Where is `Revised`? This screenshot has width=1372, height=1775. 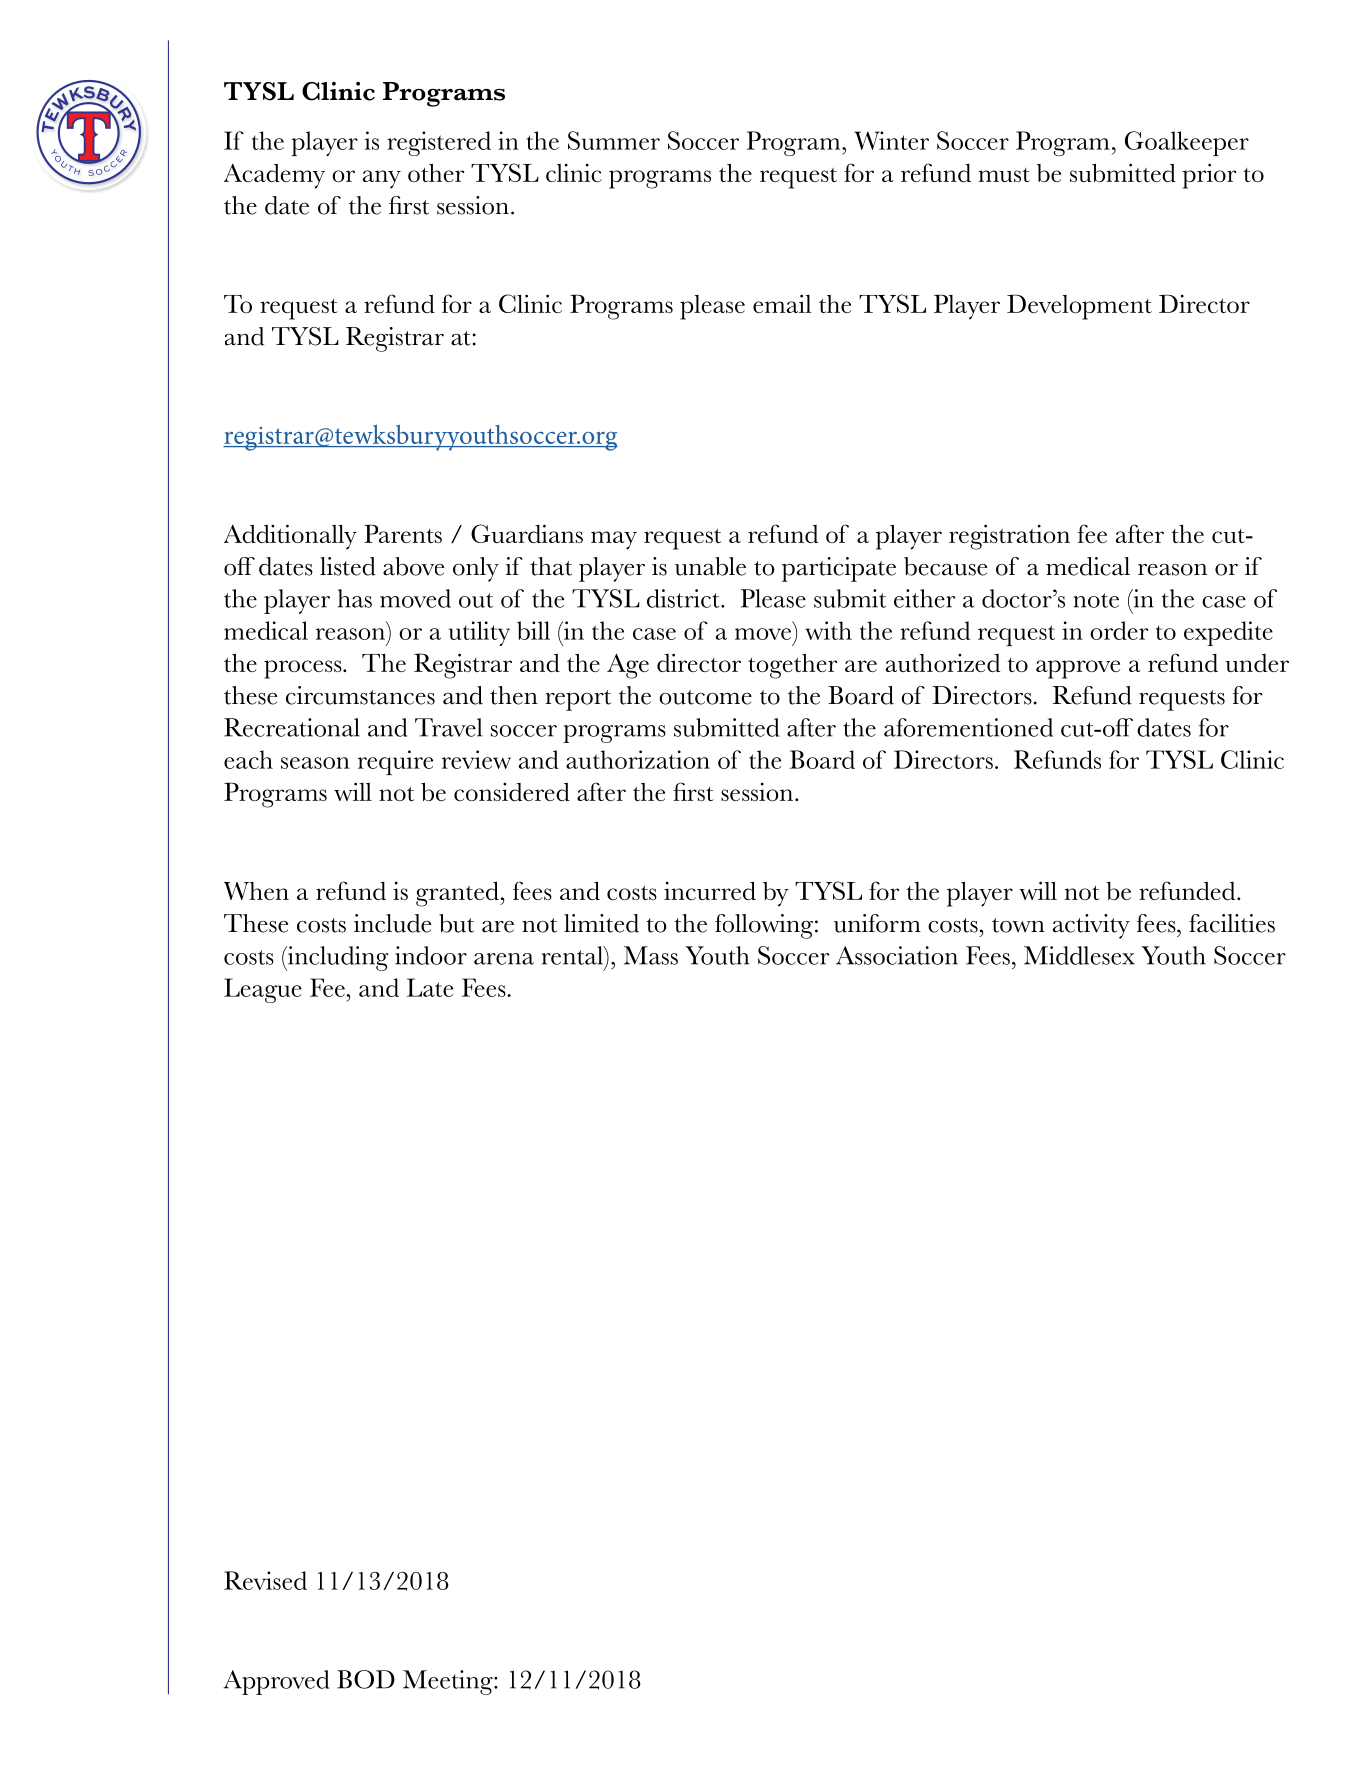 Revised is located at coordinates (265, 1580).
